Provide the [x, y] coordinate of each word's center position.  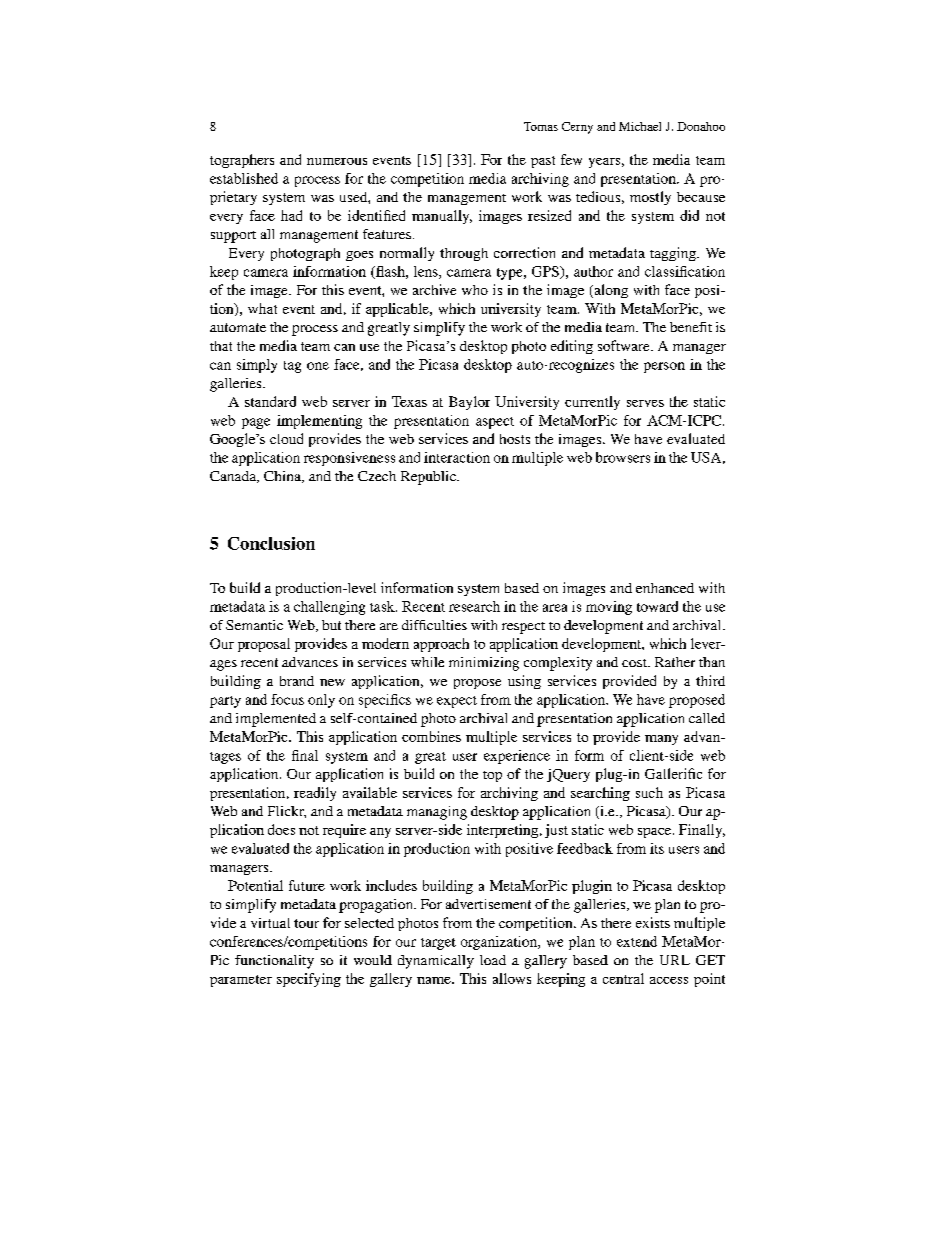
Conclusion [271, 543]
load [493, 960]
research [474, 606]
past [543, 162]
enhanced [665, 588]
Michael [640, 126]
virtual [270, 923]
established [244, 178]
